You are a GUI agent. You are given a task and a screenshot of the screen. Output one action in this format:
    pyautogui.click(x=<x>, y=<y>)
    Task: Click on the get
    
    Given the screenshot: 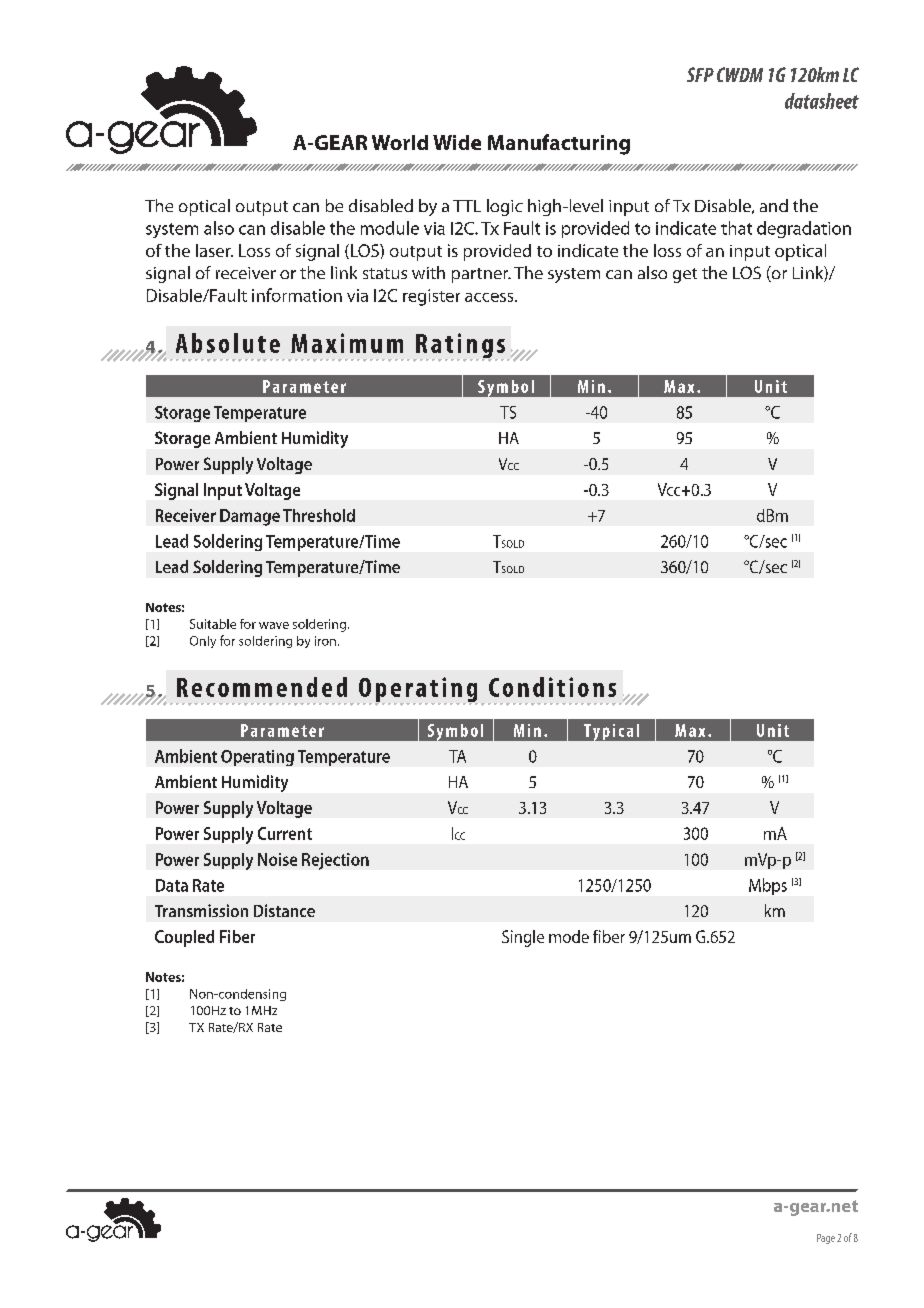 What is the action you would take?
    pyautogui.click(x=685, y=275)
